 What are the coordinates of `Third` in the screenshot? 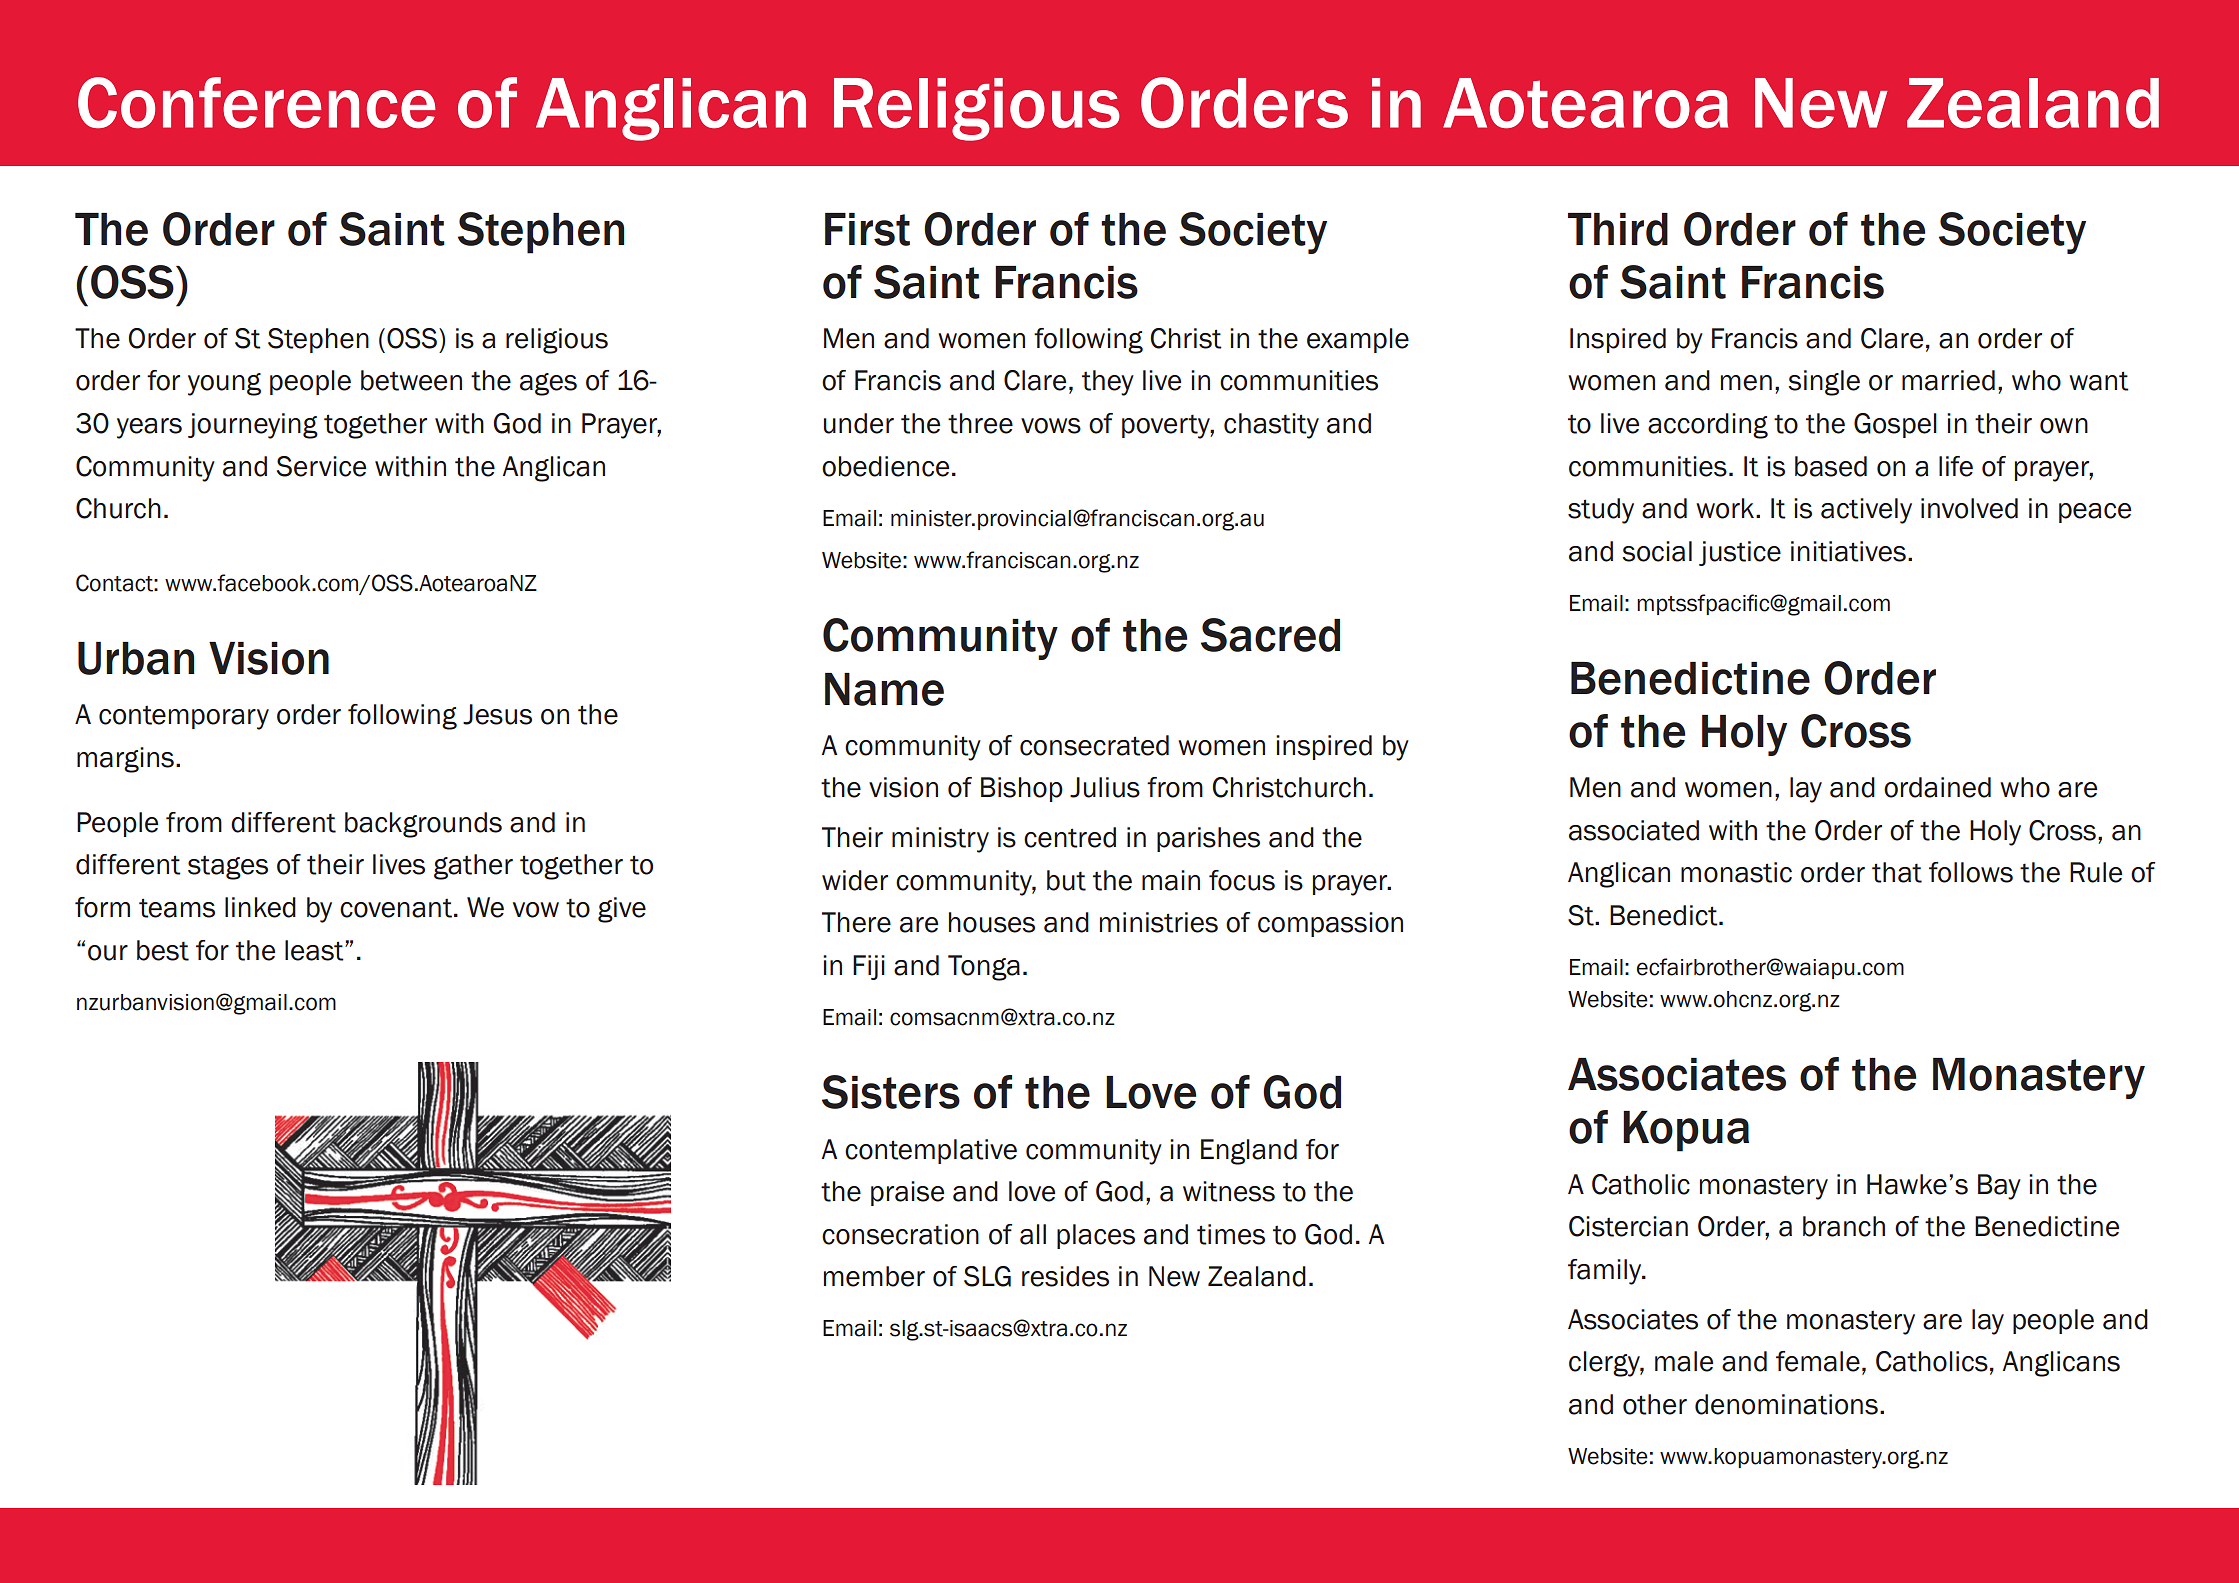 It's located at (1618, 229).
